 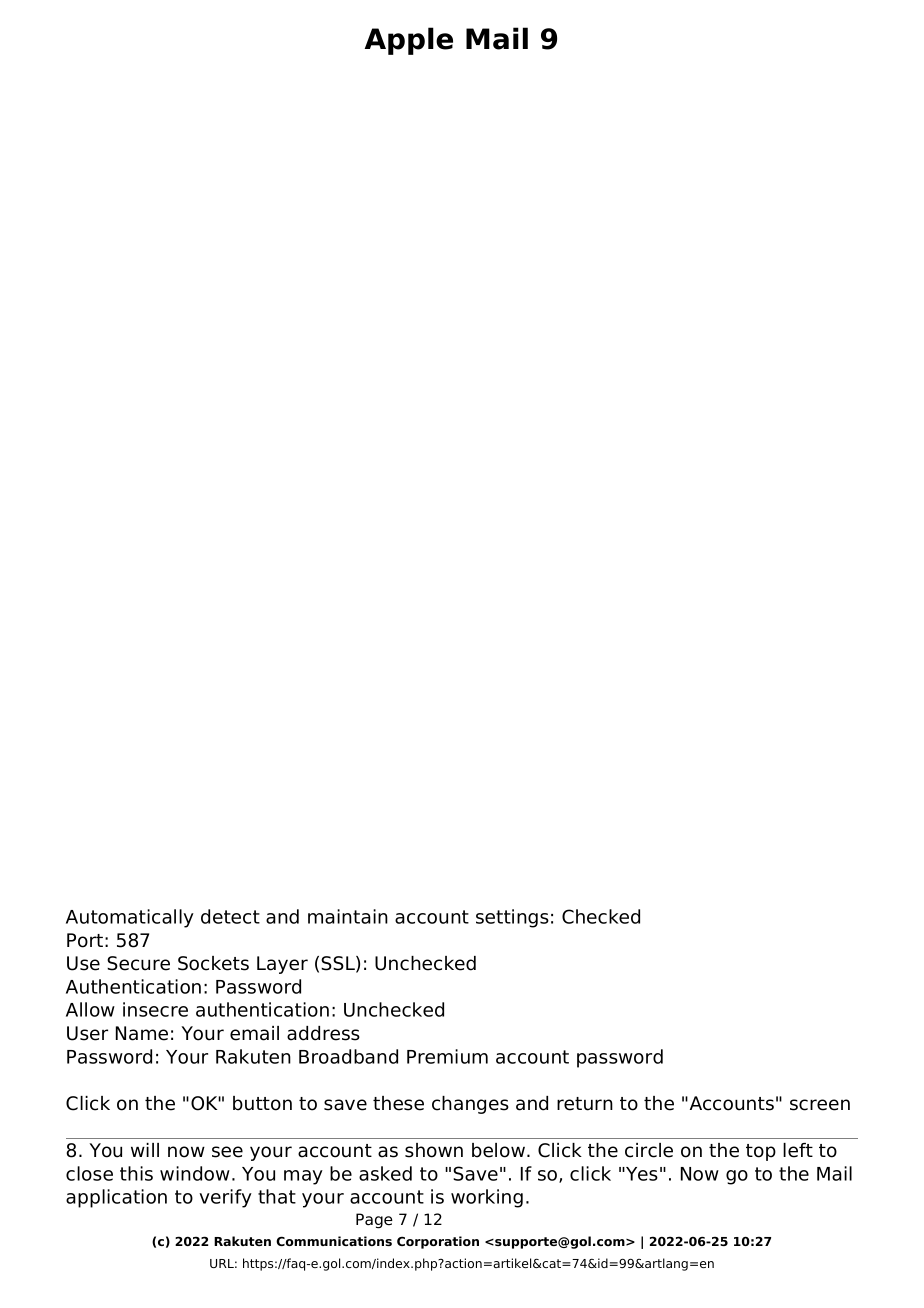 What do you see at coordinates (409, 41) in the screenshot?
I see `Apple` at bounding box center [409, 41].
